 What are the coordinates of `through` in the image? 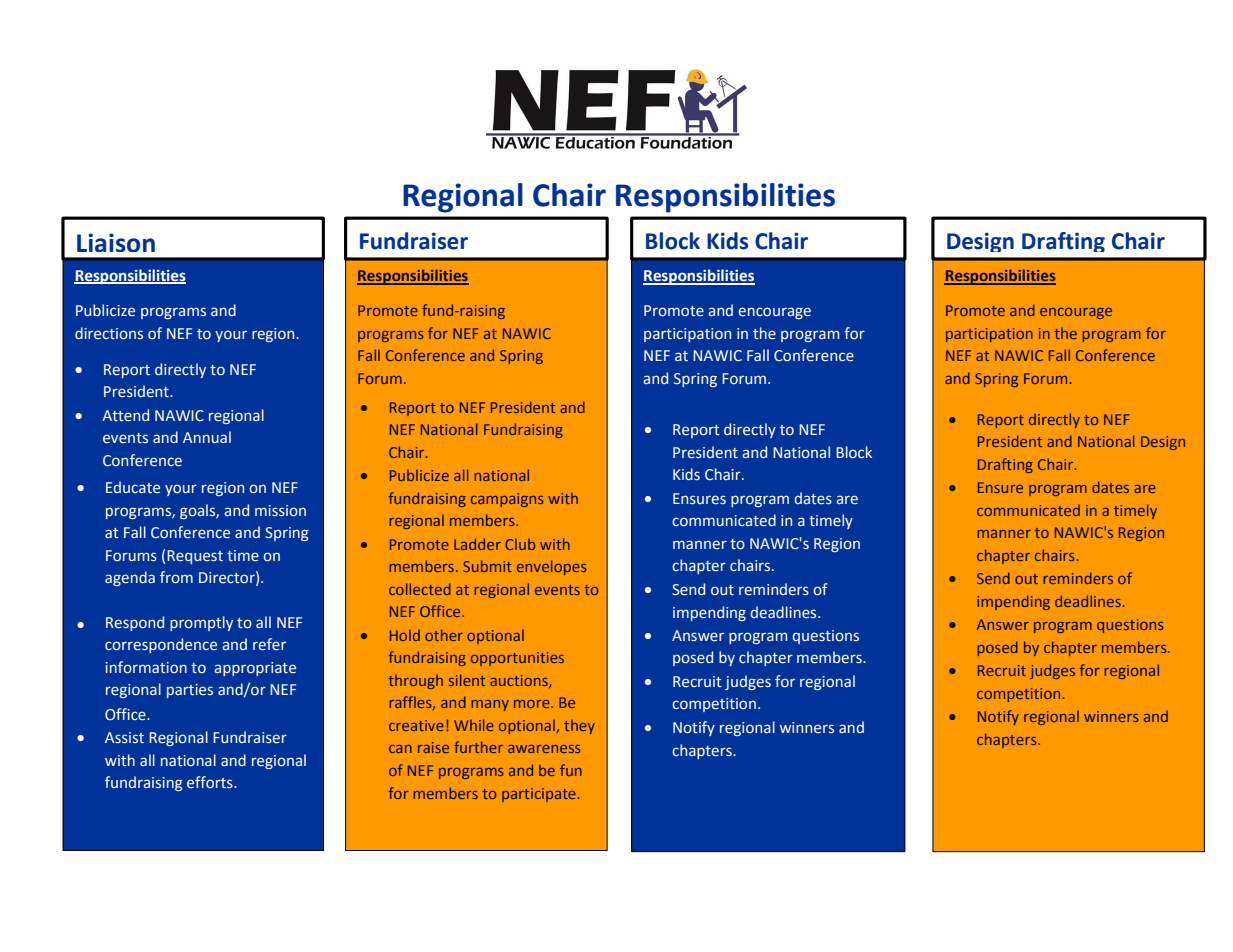 It's located at (415, 681).
